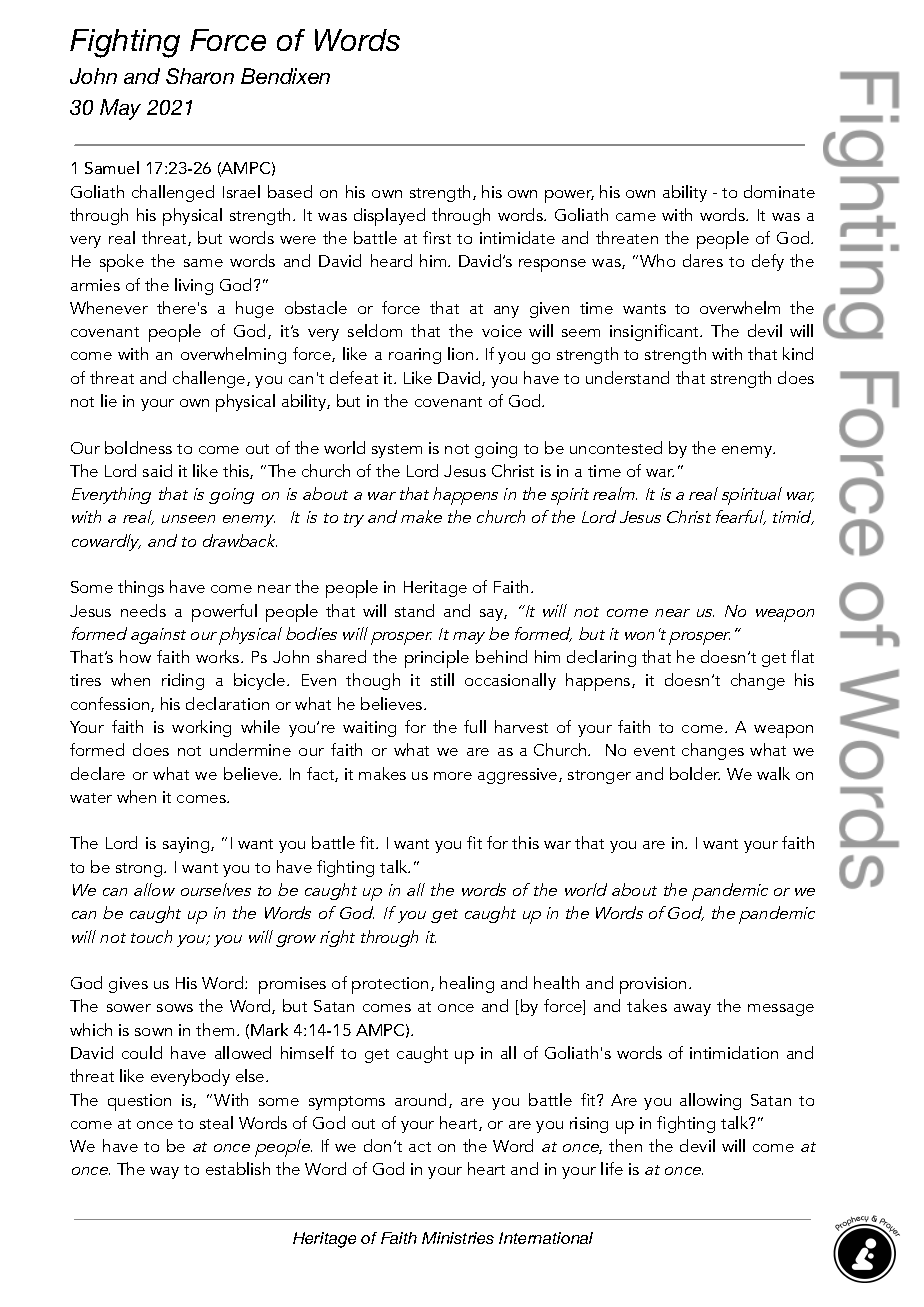 This screenshot has height=1307, width=924. I want to click on bolder, so click(695, 773).
